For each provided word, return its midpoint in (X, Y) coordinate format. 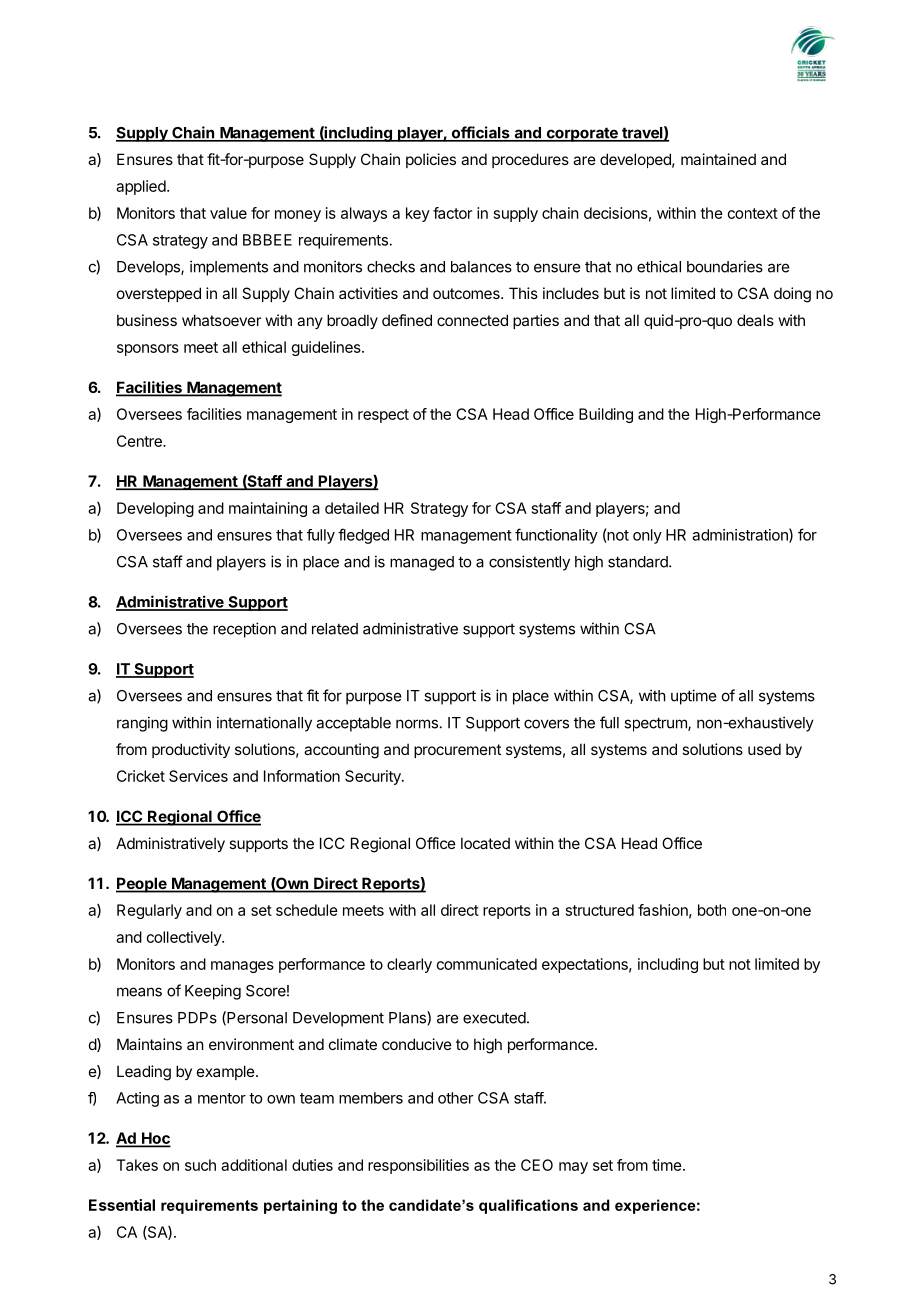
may (573, 1168)
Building (606, 415)
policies (431, 160)
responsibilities (418, 1166)
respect (383, 416)
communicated (487, 964)
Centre (140, 441)
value (228, 213)
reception (244, 630)
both (712, 910)
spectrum (656, 724)
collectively (185, 938)
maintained (718, 159)
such (200, 1165)
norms (417, 724)
